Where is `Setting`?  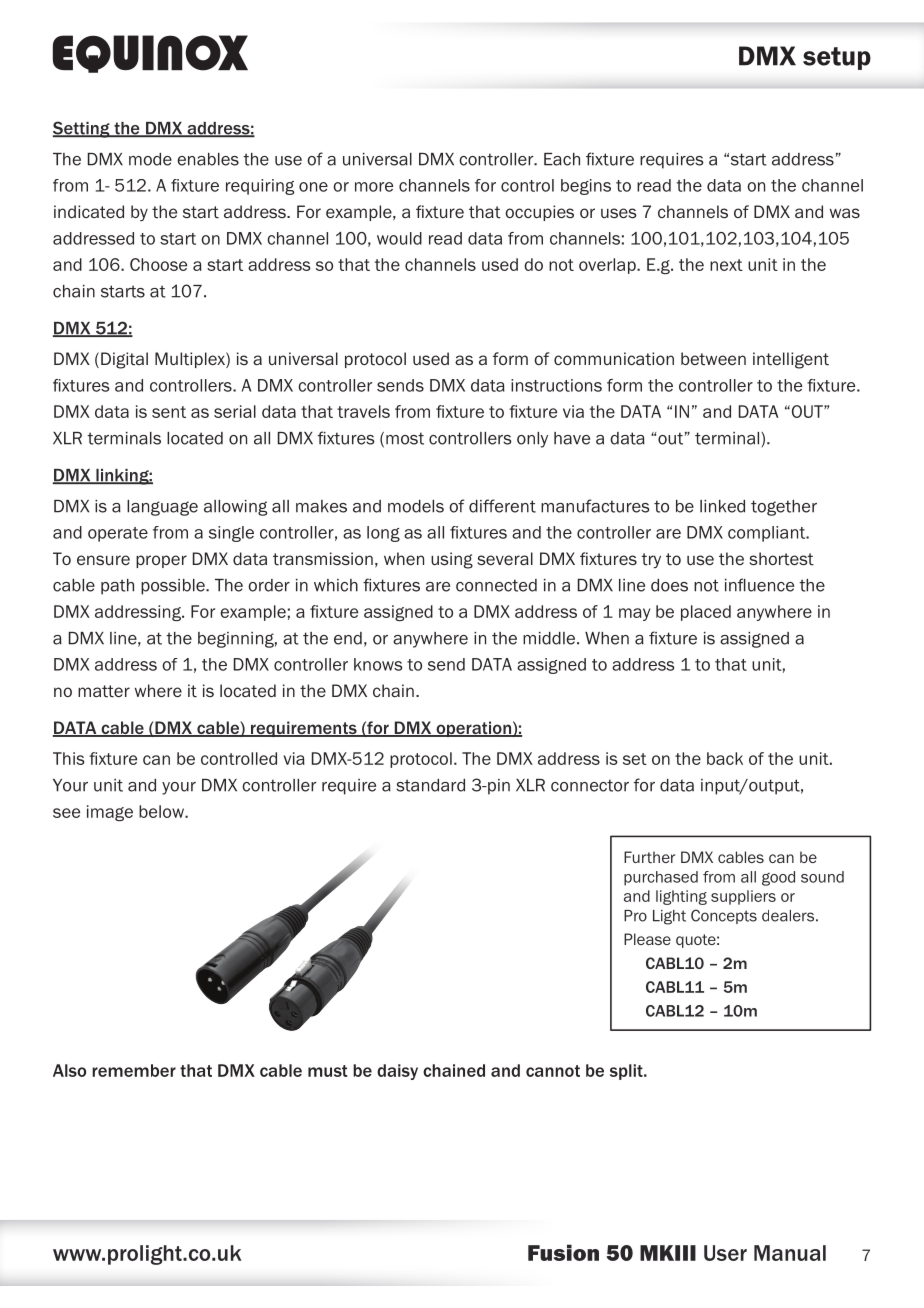 Setting is located at coordinates (82, 129).
